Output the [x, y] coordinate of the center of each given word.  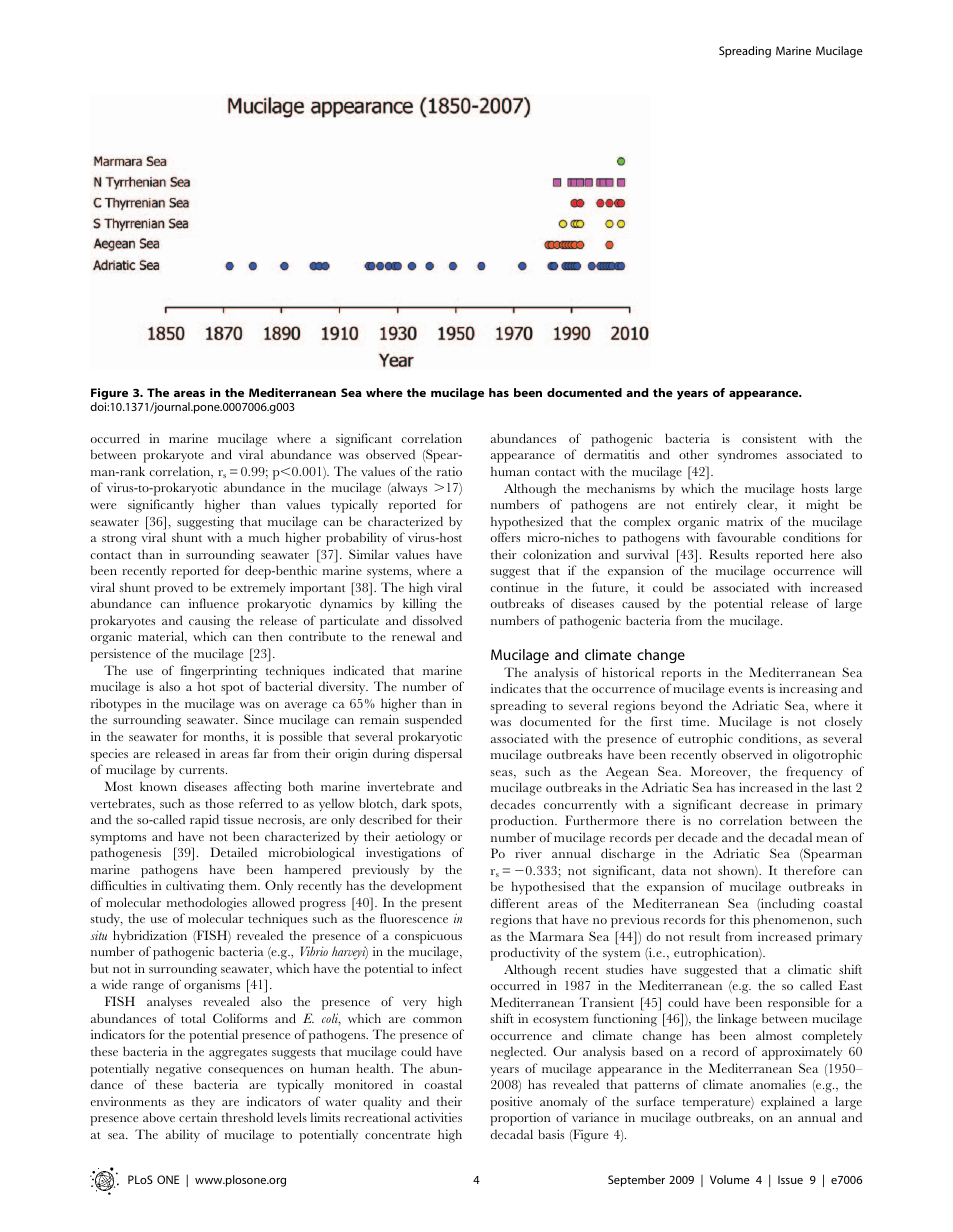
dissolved [437, 620]
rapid [204, 821]
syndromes [747, 455]
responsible [798, 1004]
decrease [764, 804]
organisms [212, 986]
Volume [730, 1179]
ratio [449, 471]
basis [551, 1134]
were [103, 506]
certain [198, 1117]
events [746, 689]
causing [209, 622]
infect [447, 968]
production [523, 822]
